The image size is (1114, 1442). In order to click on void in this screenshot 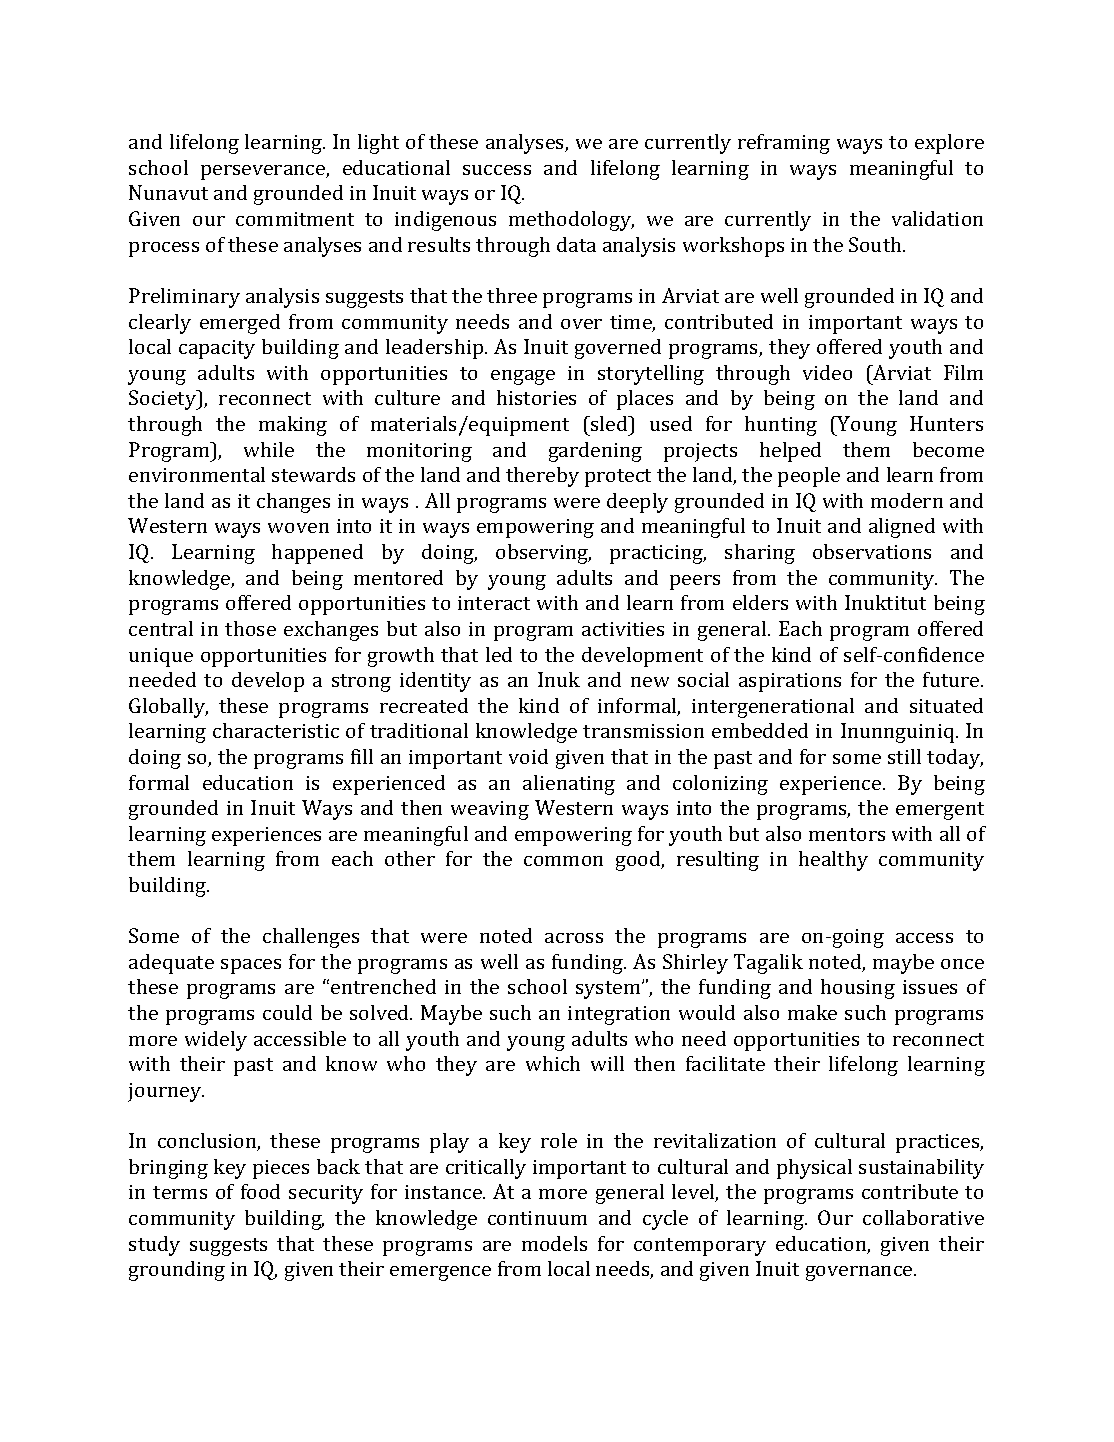, I will do `click(528, 756)`.
